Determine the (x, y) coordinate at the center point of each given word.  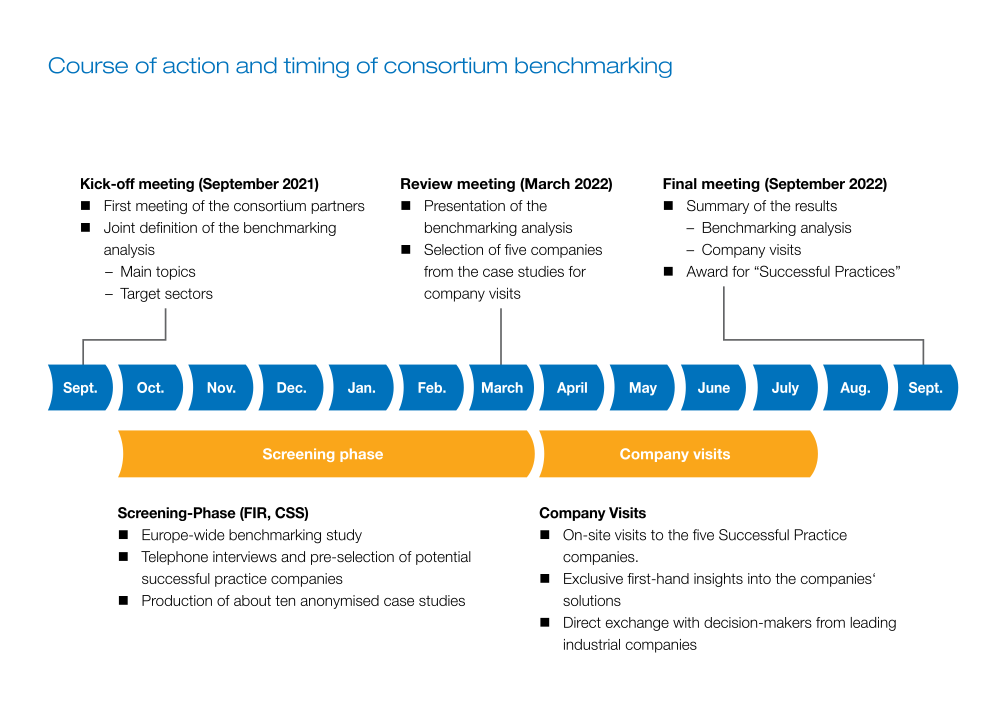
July (785, 389)
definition (168, 227)
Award (707, 271)
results (816, 206)
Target (140, 295)
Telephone (174, 558)
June (714, 387)
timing (316, 67)
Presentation (465, 206)
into (759, 578)
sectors (189, 293)
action (196, 65)
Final (680, 183)
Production (177, 600)
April (572, 389)
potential (443, 558)
